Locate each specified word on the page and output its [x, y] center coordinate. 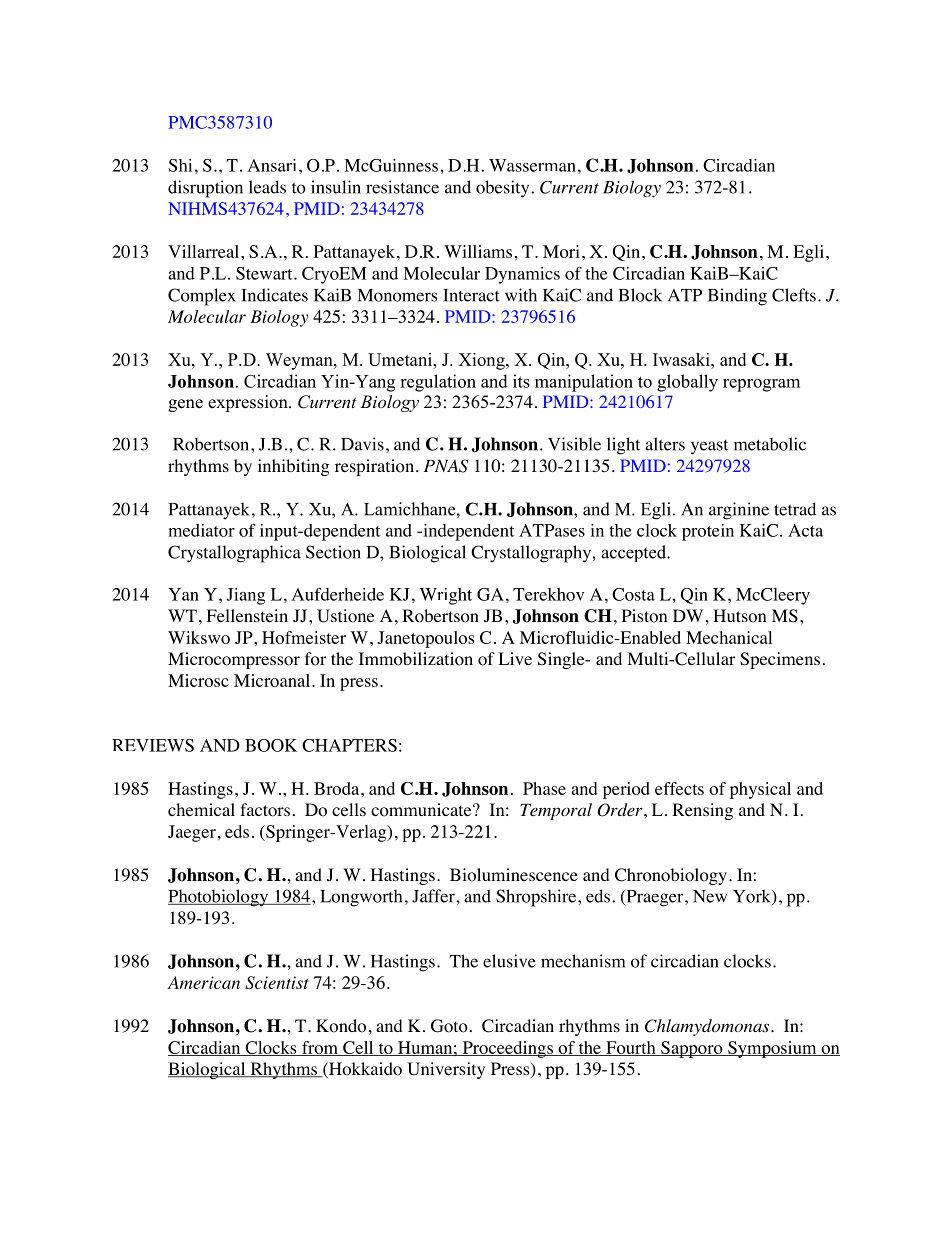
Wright [446, 596]
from [320, 1048]
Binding [737, 297]
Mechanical [729, 637]
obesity [504, 189]
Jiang [245, 596]
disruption [205, 189]
